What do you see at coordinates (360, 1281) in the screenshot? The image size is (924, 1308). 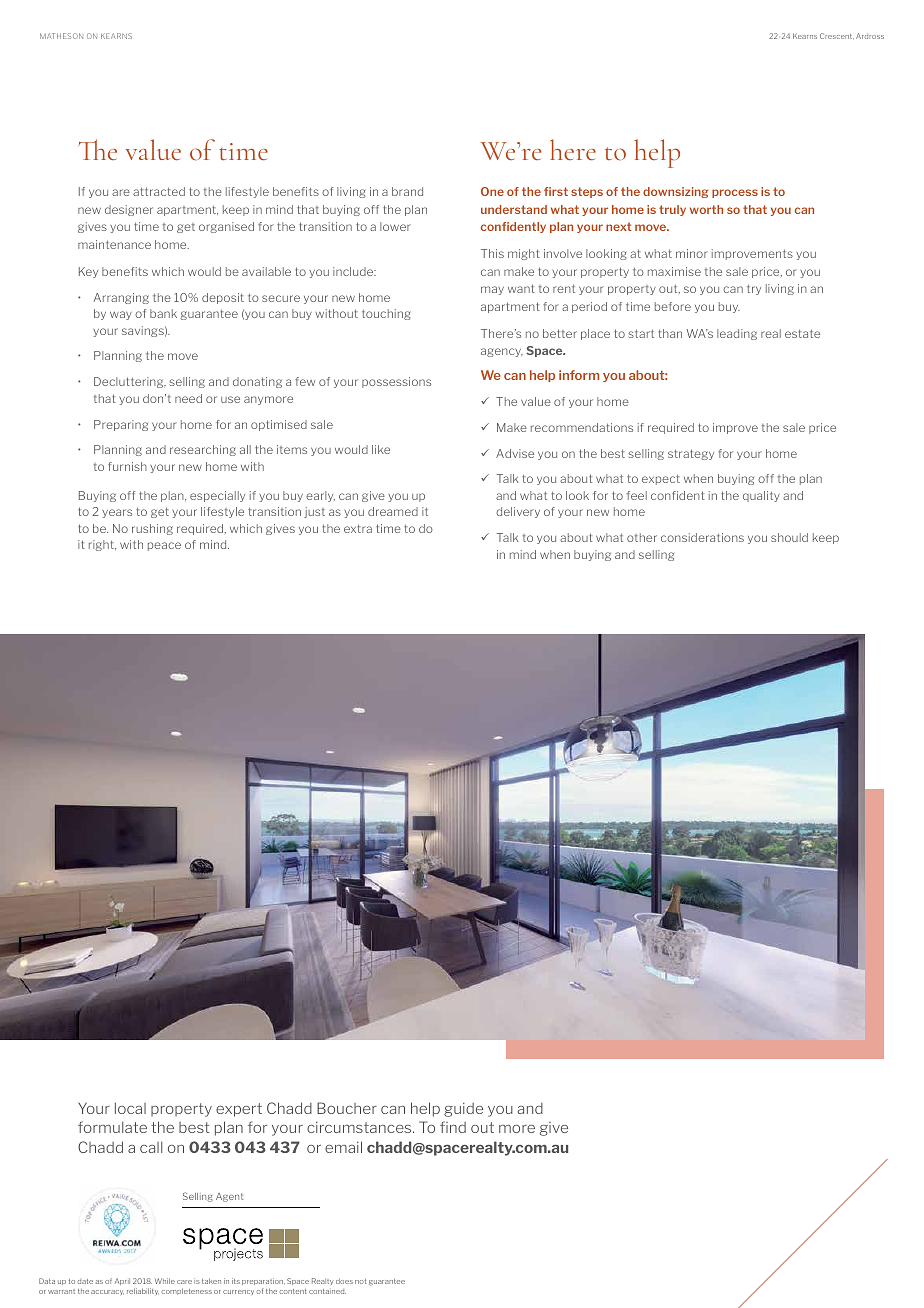 I see `not` at bounding box center [360, 1281].
